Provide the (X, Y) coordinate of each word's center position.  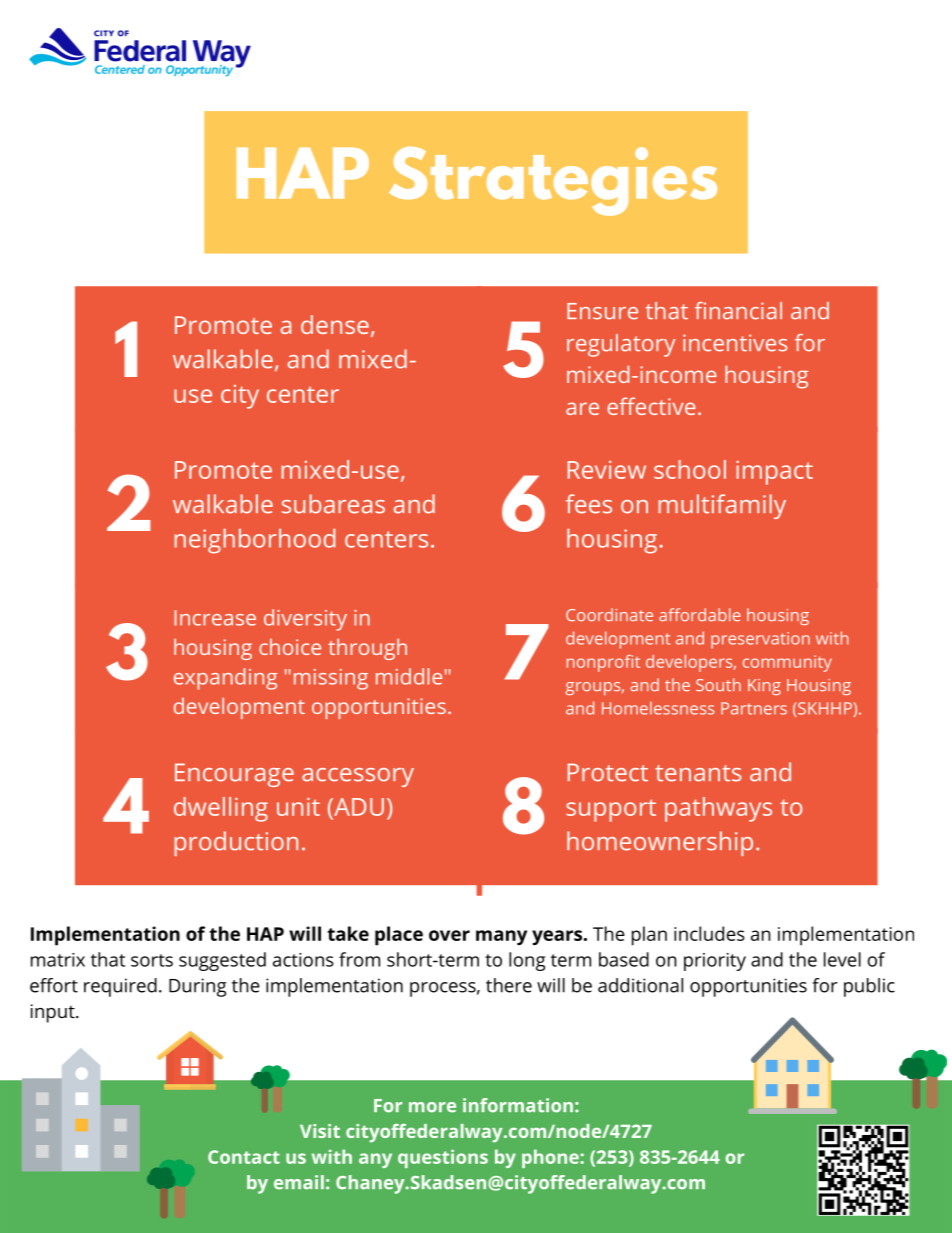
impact (774, 472)
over (449, 935)
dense (335, 324)
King (764, 687)
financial (738, 311)
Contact (244, 1157)
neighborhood (255, 541)
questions (443, 1158)
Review (607, 470)
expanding (225, 679)
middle (409, 676)
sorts (152, 960)
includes (709, 933)
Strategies (553, 181)
